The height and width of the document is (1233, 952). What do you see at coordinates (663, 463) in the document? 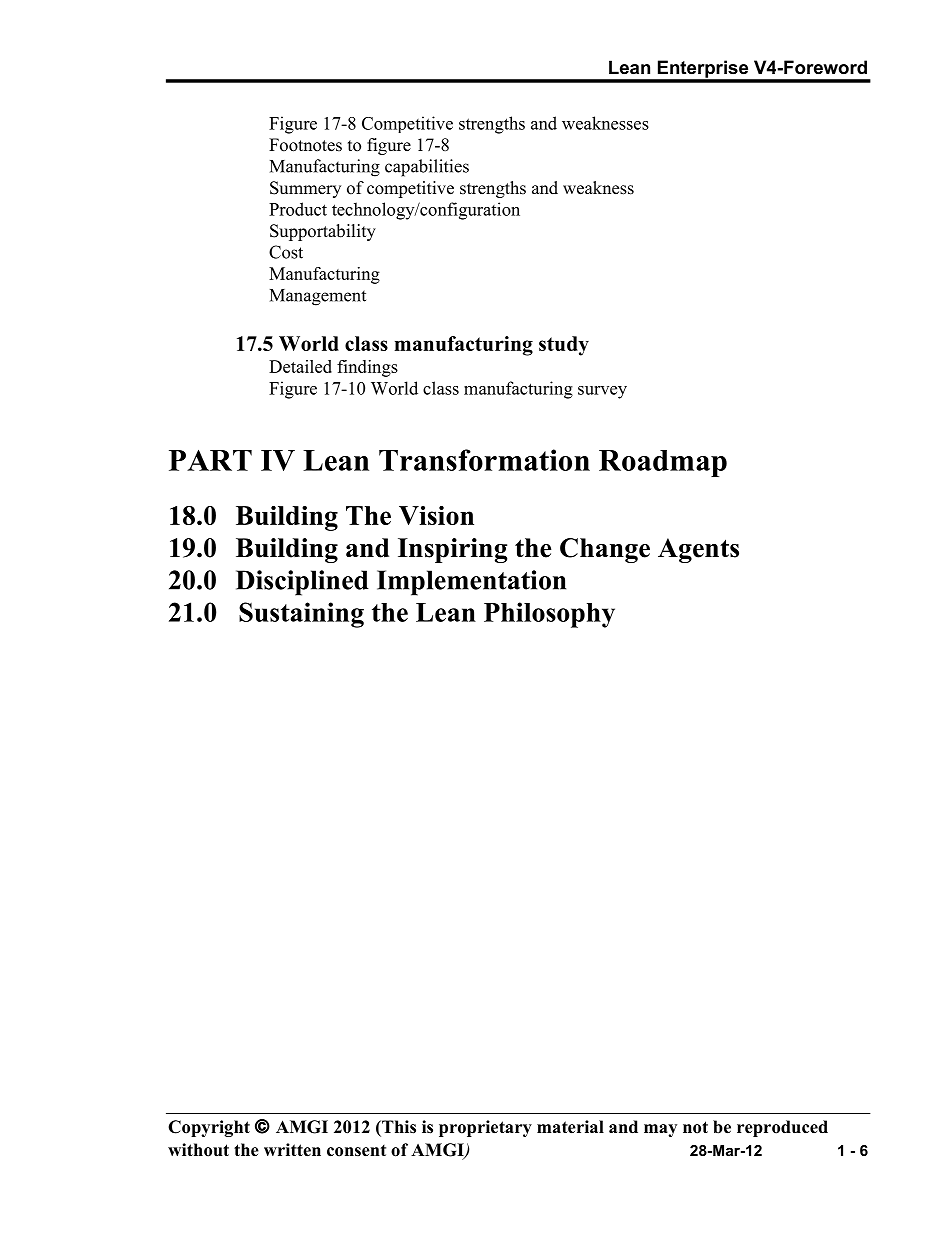
I see `Roadmap` at bounding box center [663, 463].
